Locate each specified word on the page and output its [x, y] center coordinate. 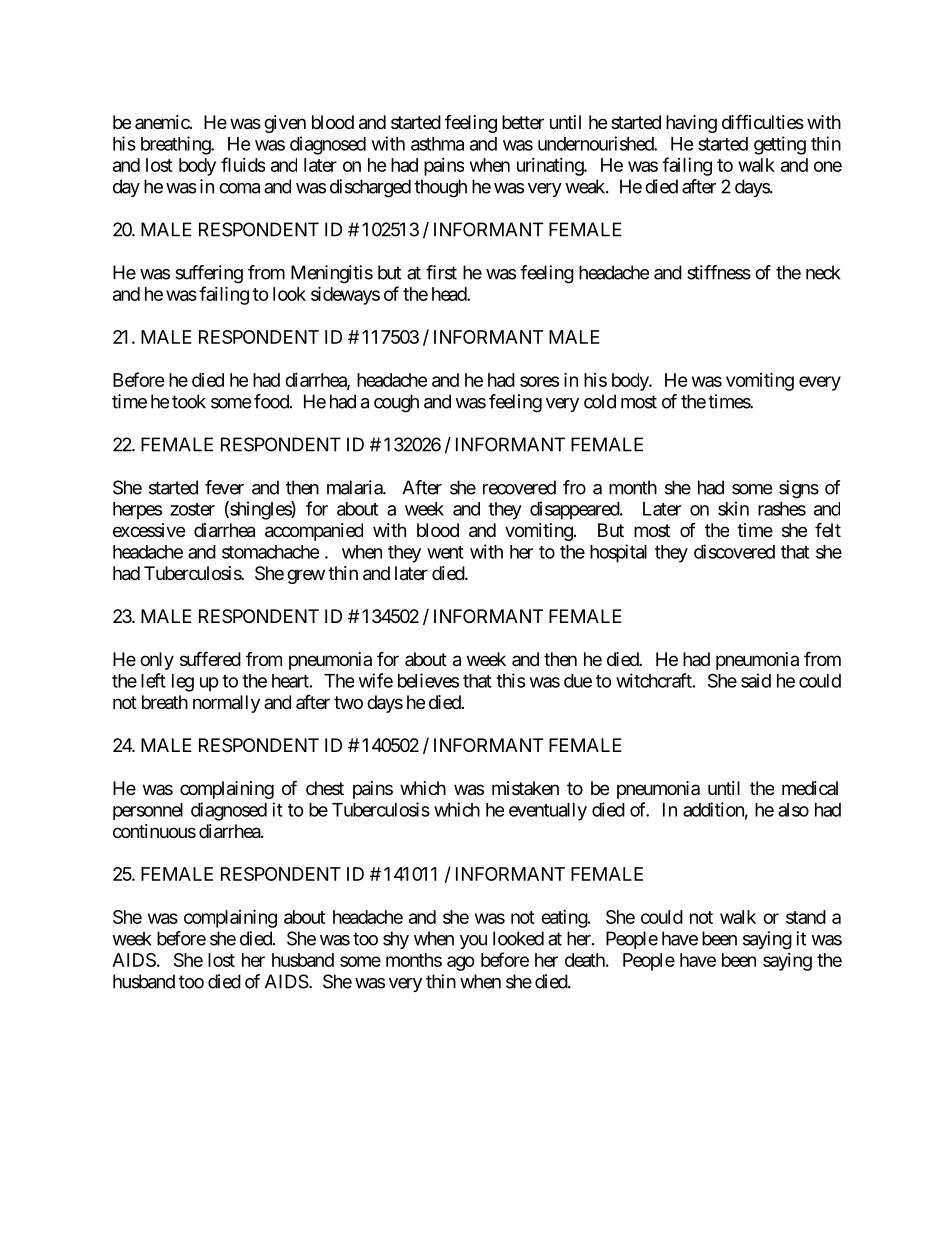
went [445, 552]
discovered [734, 551]
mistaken [525, 788]
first [441, 272]
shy [396, 940]
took [189, 401]
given [285, 124]
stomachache [270, 552]
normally [226, 704]
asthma [437, 144]
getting [780, 145]
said [756, 680]
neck [823, 272]
